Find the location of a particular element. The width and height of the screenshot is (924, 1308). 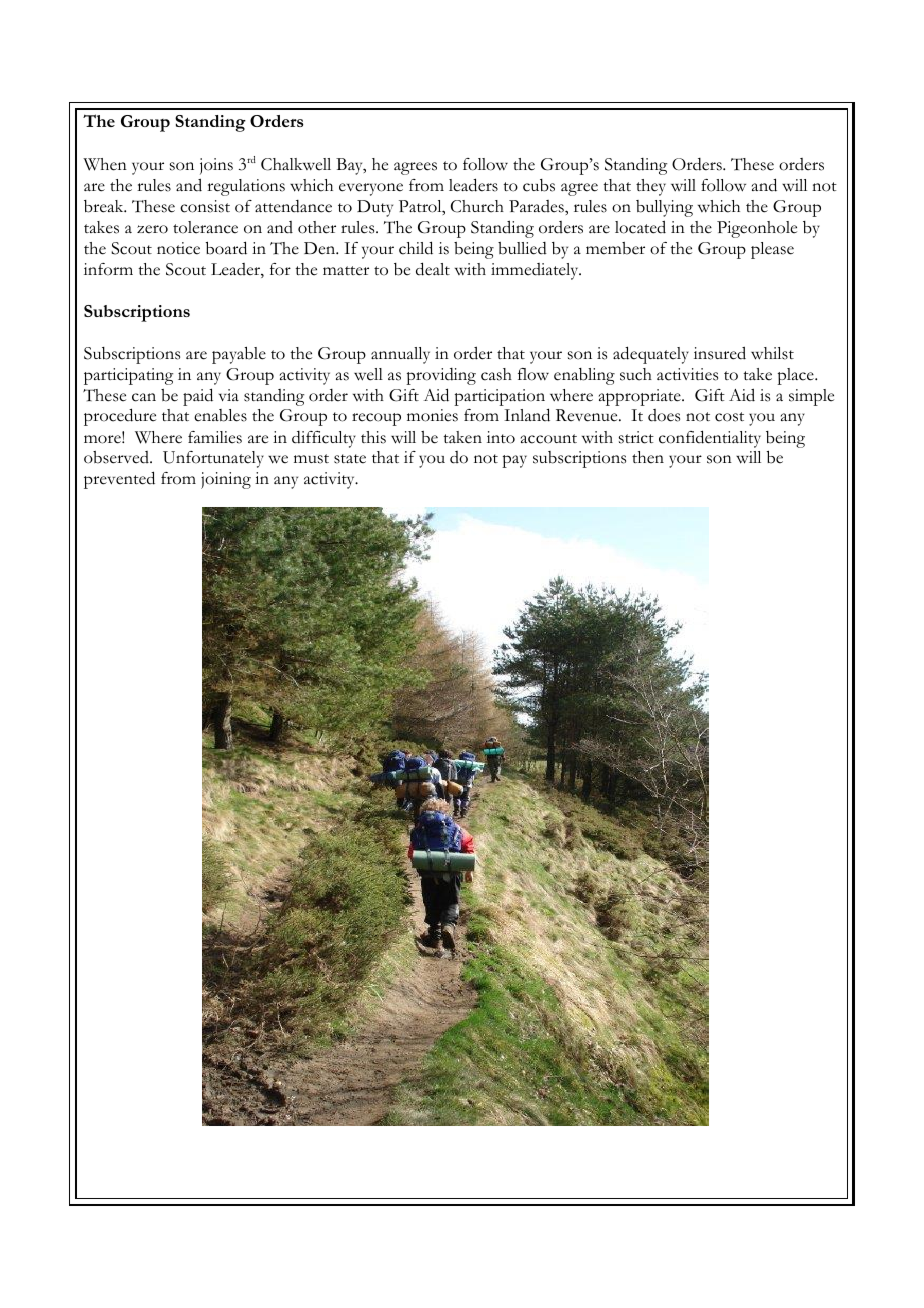

participation is located at coordinates (499, 397).
